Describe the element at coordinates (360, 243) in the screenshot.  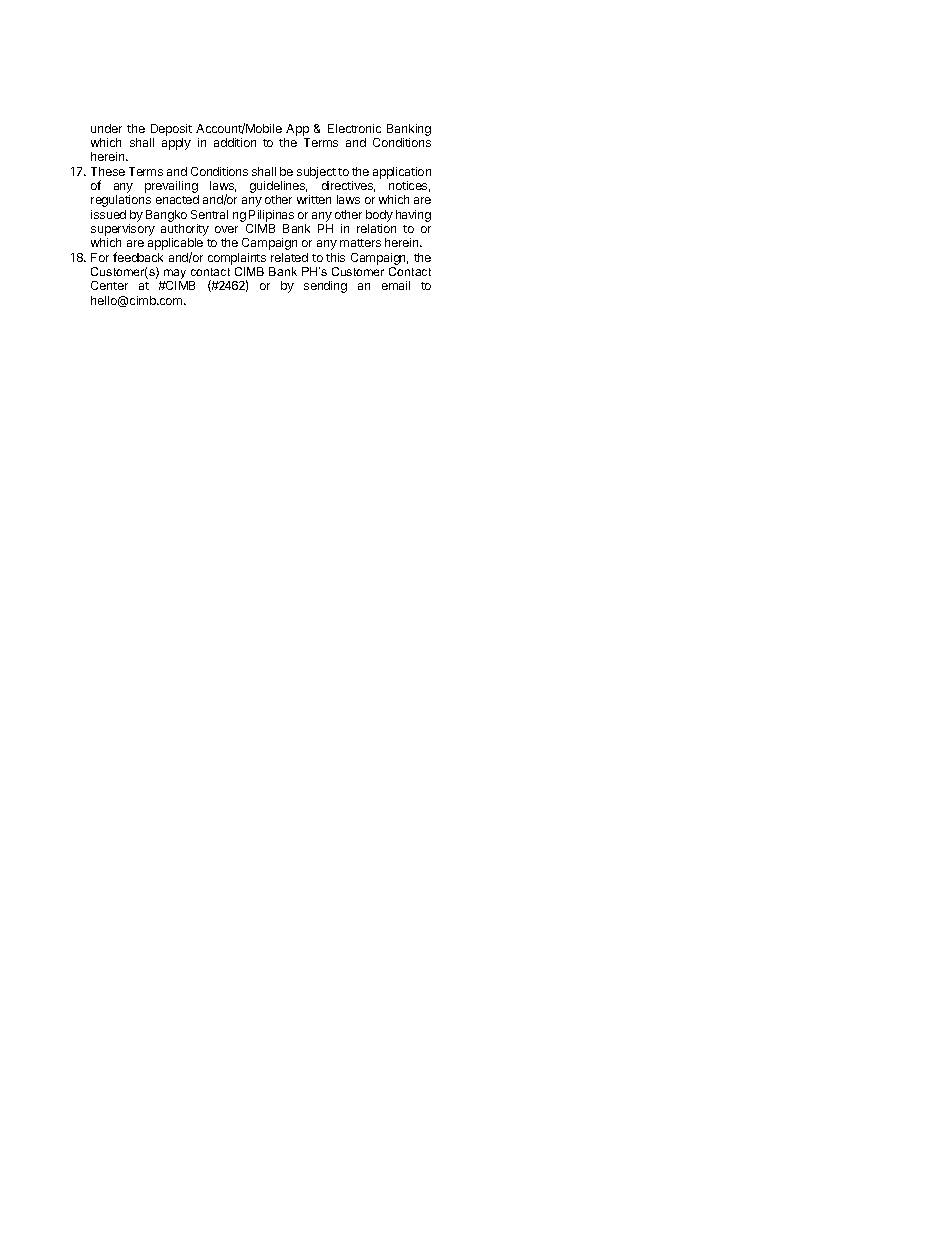
I see `matters` at that location.
